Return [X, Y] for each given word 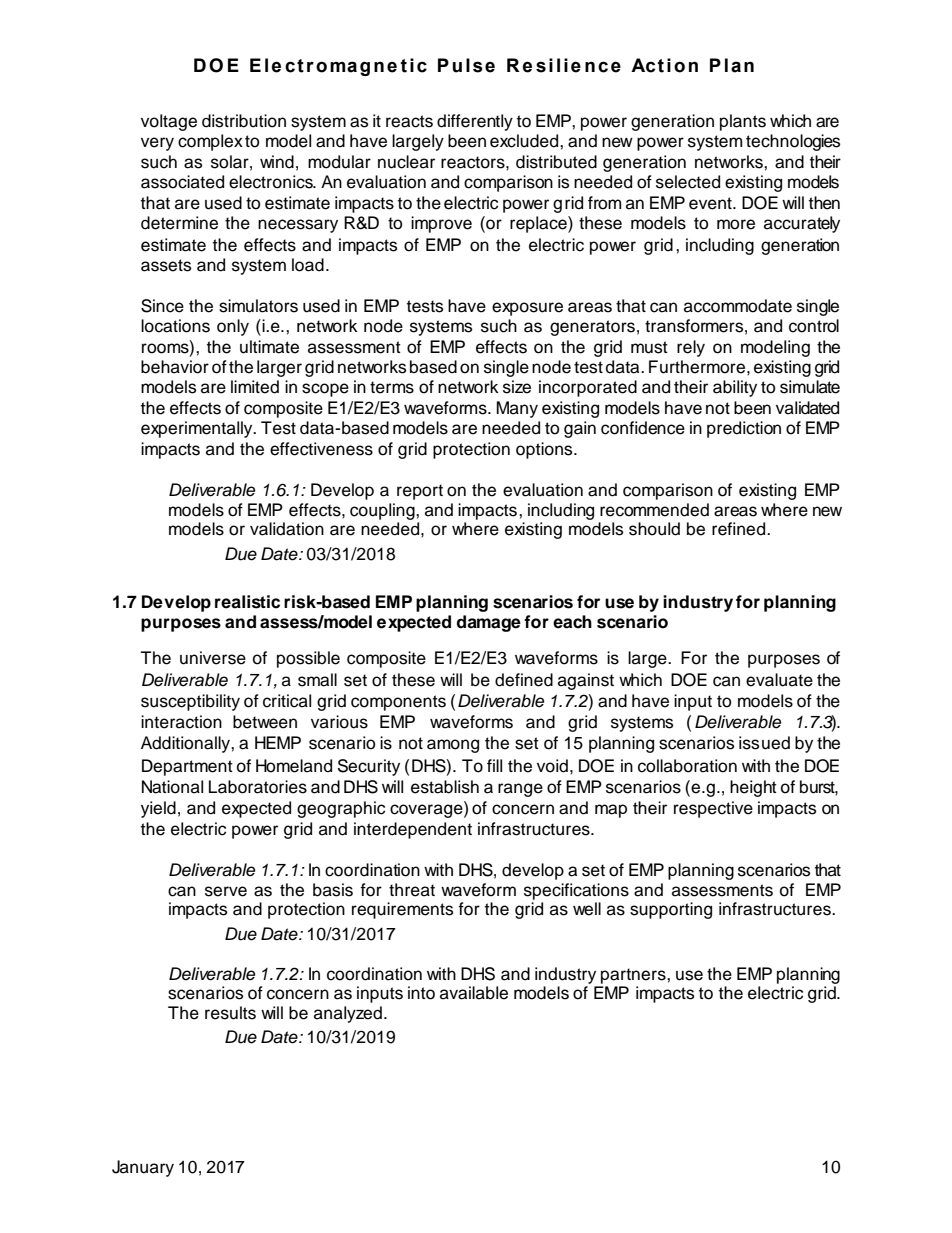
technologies [793, 142]
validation [287, 529]
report [420, 492]
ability [735, 388]
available [474, 993]
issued [764, 743]
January [143, 1168]
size [517, 387]
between [265, 722]
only [233, 327]
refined [740, 529]
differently [475, 122]
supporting [671, 910]
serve [226, 891]
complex [210, 142]
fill [494, 765]
